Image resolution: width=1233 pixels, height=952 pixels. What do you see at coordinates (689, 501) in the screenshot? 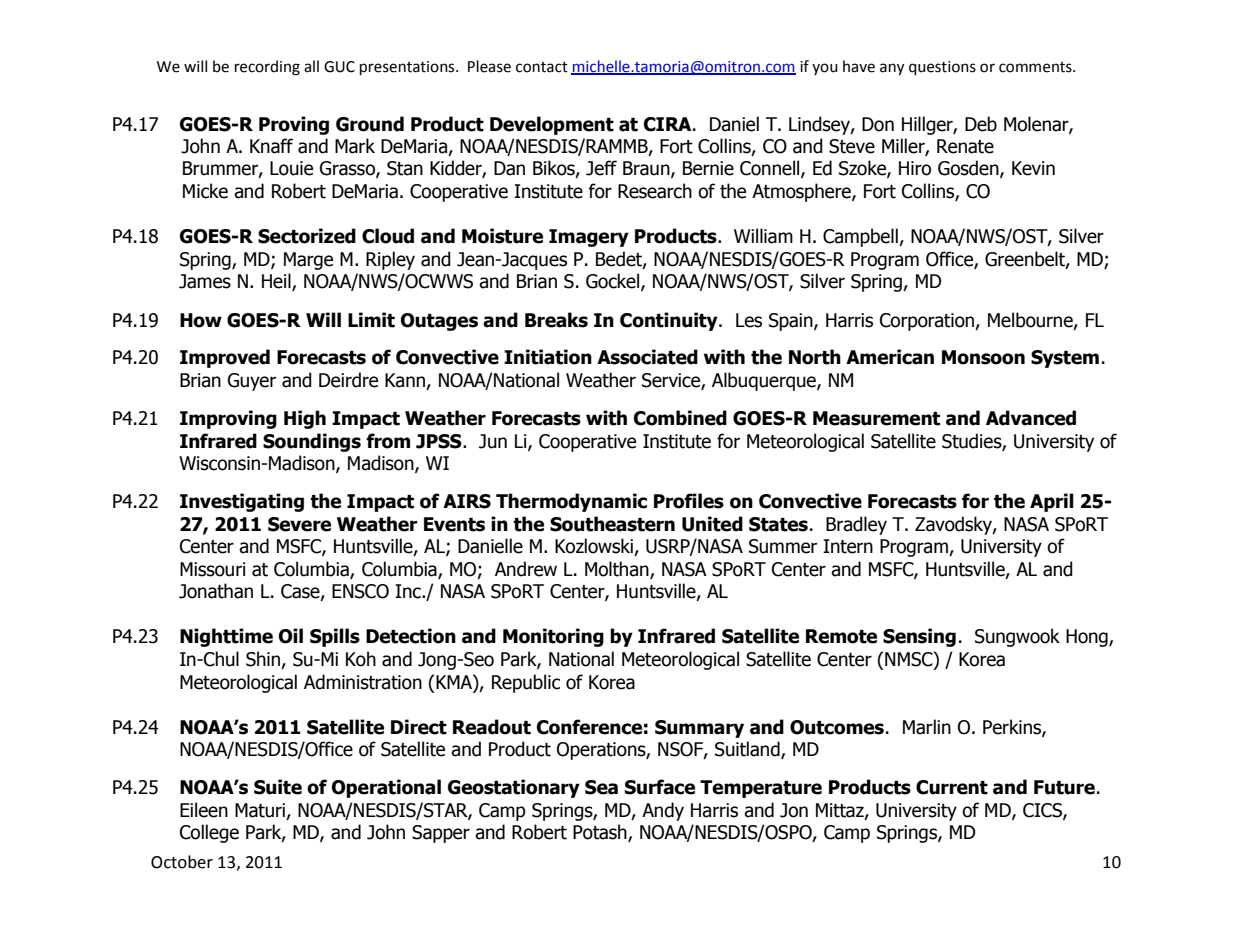
I see `Profiles` at bounding box center [689, 501].
